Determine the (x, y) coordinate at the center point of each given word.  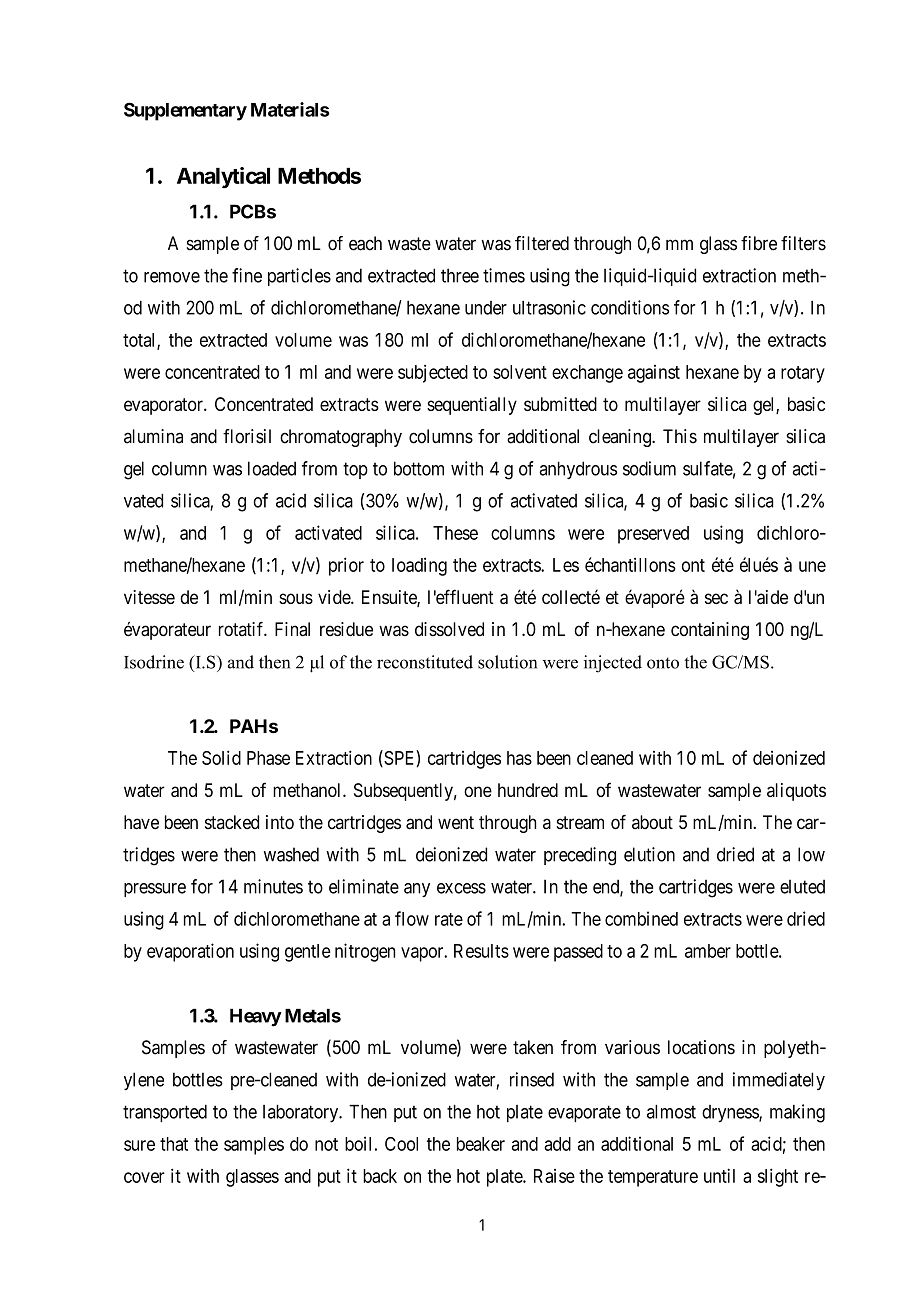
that (174, 1144)
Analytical (223, 178)
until (719, 1175)
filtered (542, 243)
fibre (759, 243)
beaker (481, 1144)
